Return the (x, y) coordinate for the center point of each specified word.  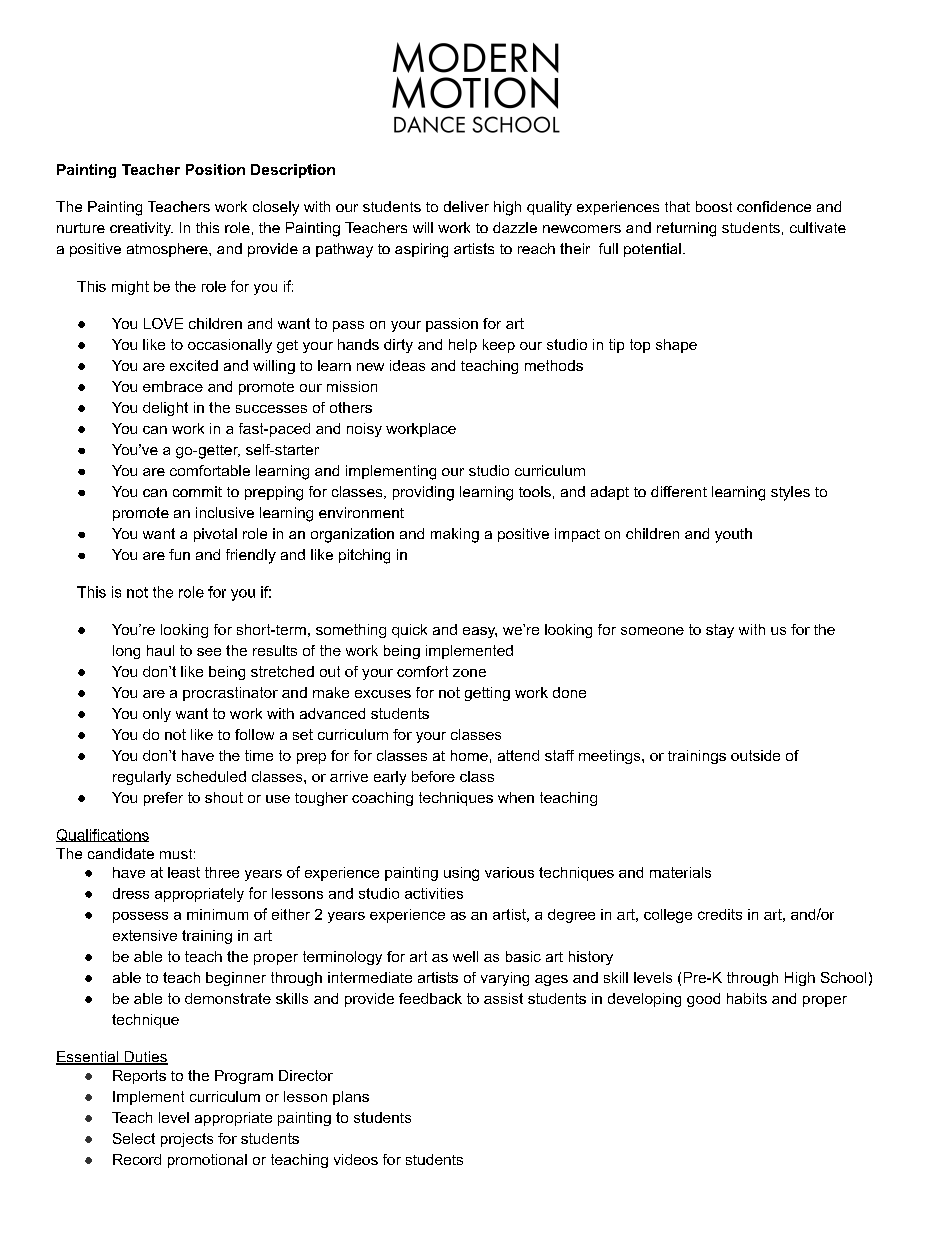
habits (747, 998)
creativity (141, 229)
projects (187, 1140)
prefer (163, 799)
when (516, 797)
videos (356, 1159)
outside (755, 755)
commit (197, 491)
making (455, 535)
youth (733, 535)
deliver (466, 206)
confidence (774, 206)
